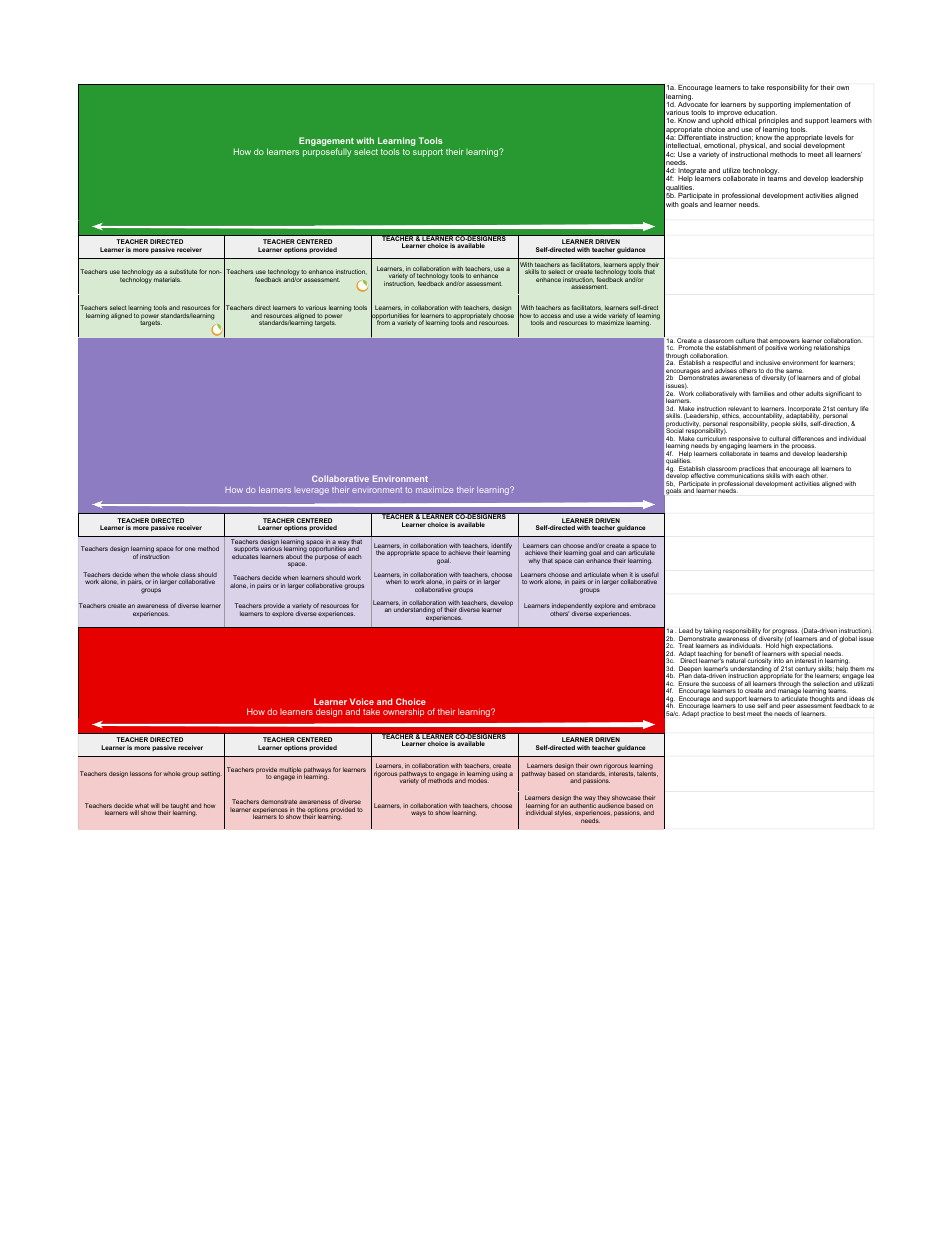 The width and height of the image is (952, 1233). I want to click on differences, so click(808, 438).
